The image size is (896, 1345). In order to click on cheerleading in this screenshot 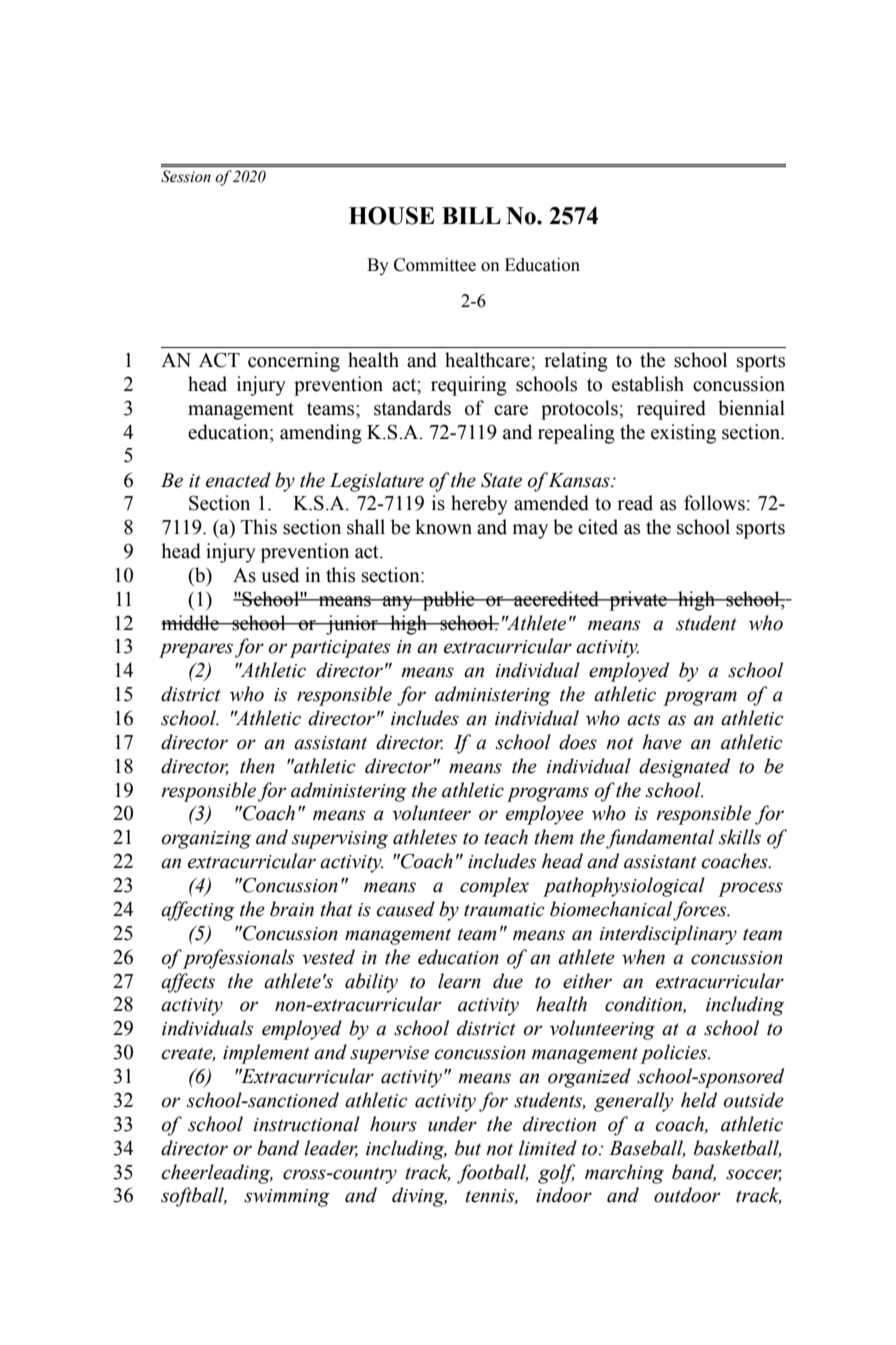, I will do `click(217, 1174)`.
